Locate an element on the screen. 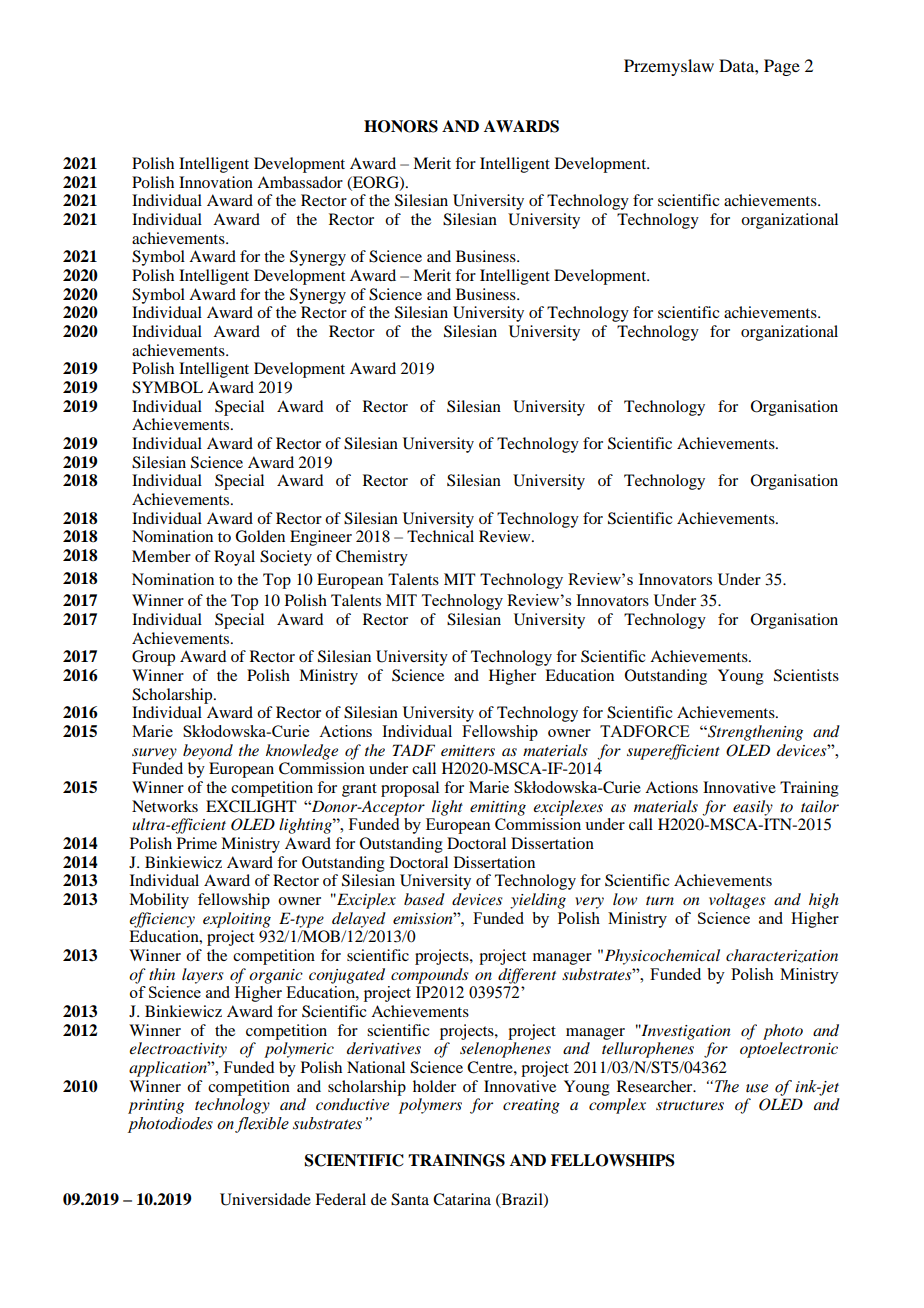  flexible is located at coordinates (262, 1125).
